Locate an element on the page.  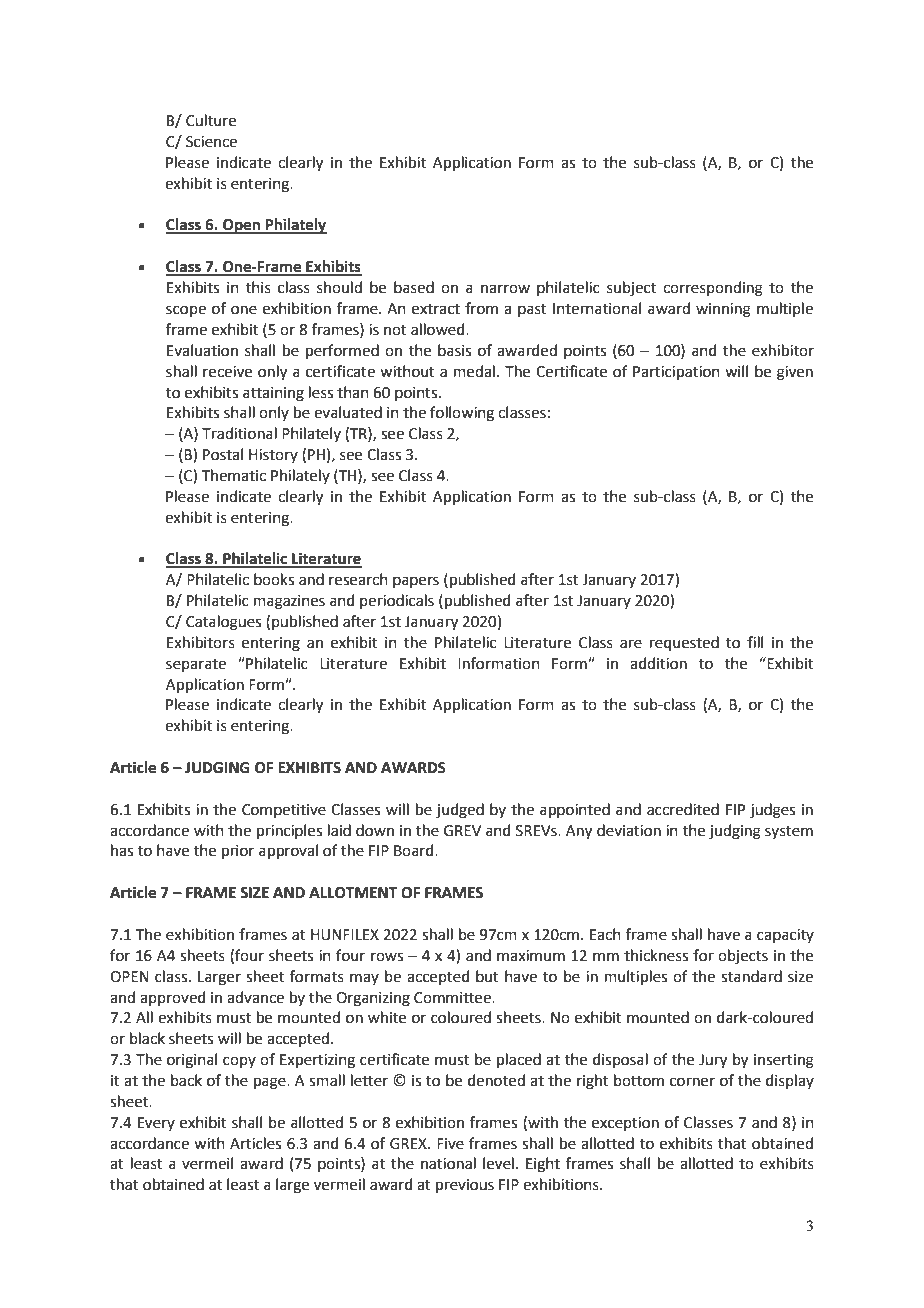
Thematic is located at coordinates (234, 475).
